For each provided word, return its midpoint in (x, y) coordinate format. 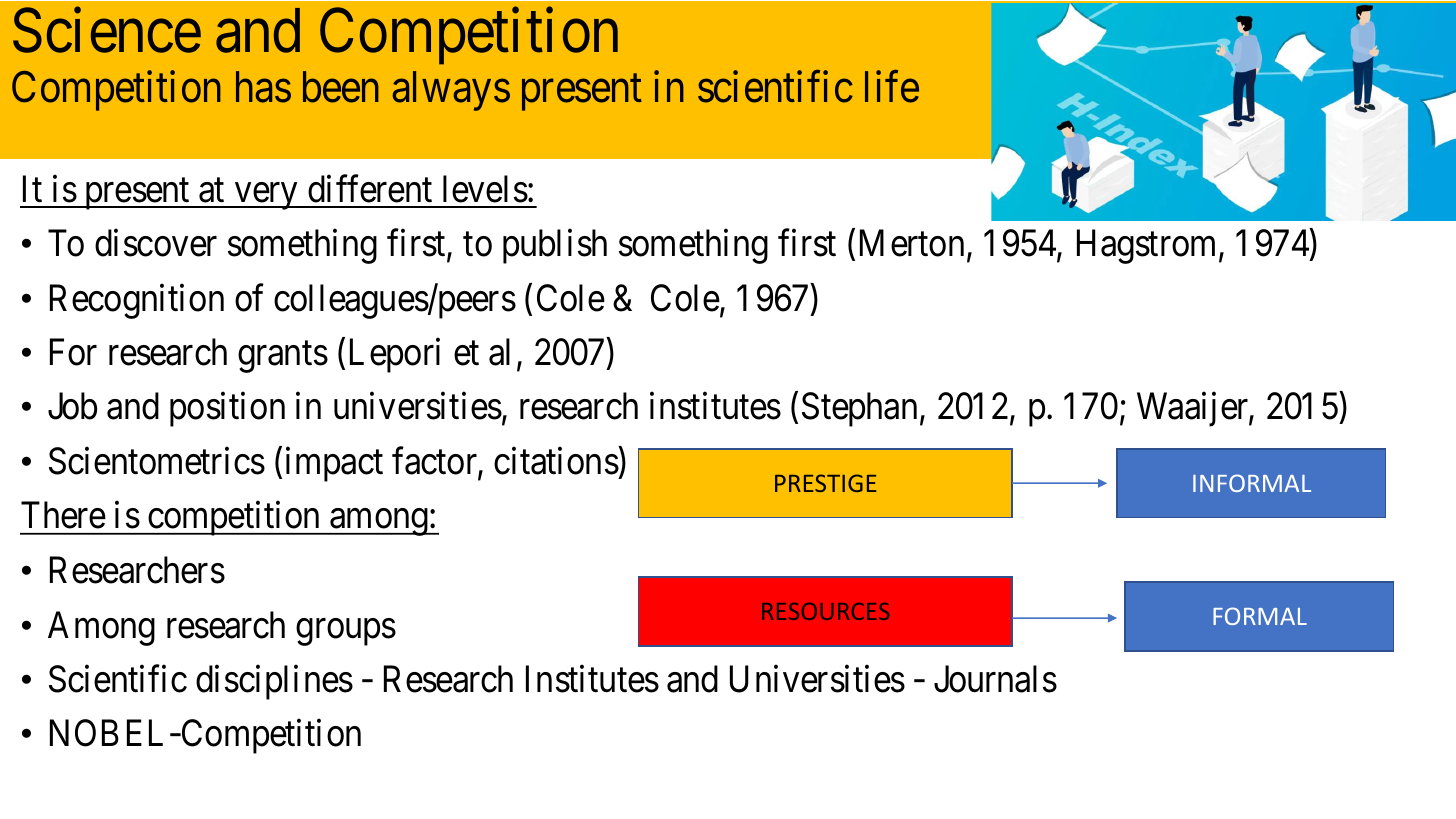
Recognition (137, 301)
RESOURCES (825, 611)
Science (107, 31)
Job (72, 406)
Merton (912, 243)
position (227, 410)
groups (346, 632)
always (451, 91)
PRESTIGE (825, 483)
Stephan (859, 410)
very (266, 196)
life (892, 87)
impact (334, 464)
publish (555, 246)
